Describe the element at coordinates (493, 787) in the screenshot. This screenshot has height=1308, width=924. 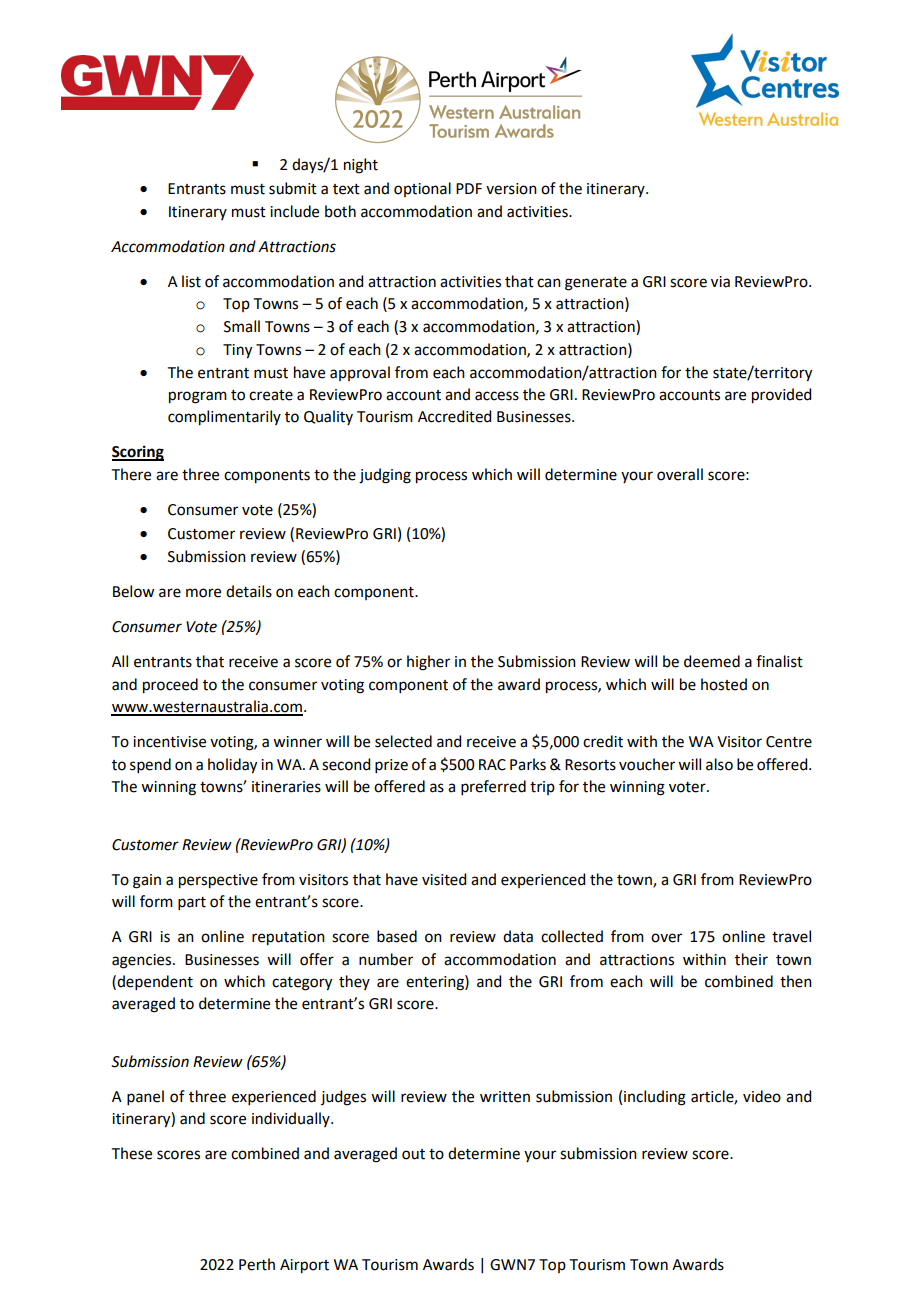
I see `preferred` at that location.
